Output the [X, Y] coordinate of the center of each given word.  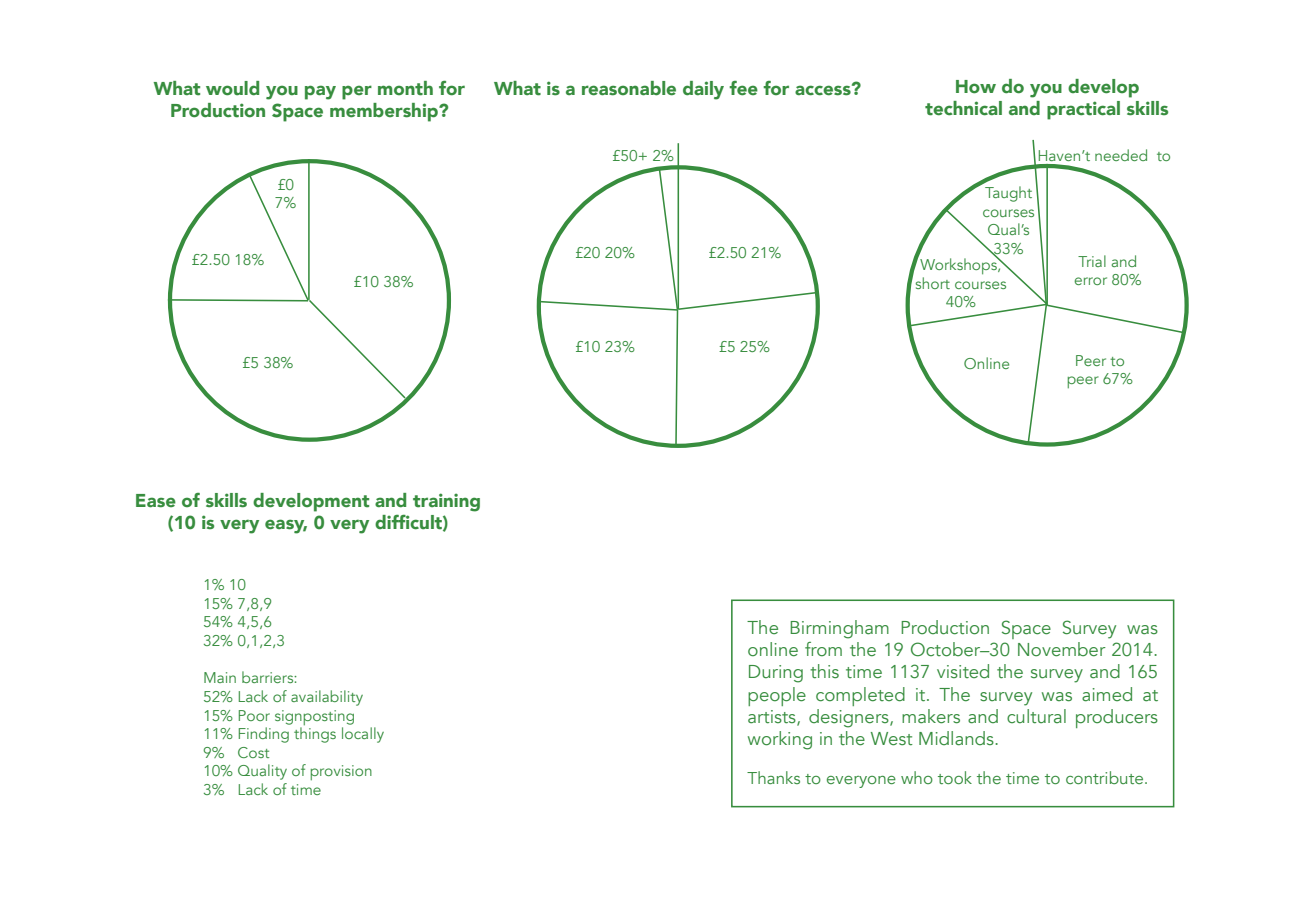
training [446, 502]
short [931, 281]
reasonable [629, 88]
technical [963, 108]
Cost [253, 752]
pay [320, 92]
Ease [156, 501]
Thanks [773, 777]
